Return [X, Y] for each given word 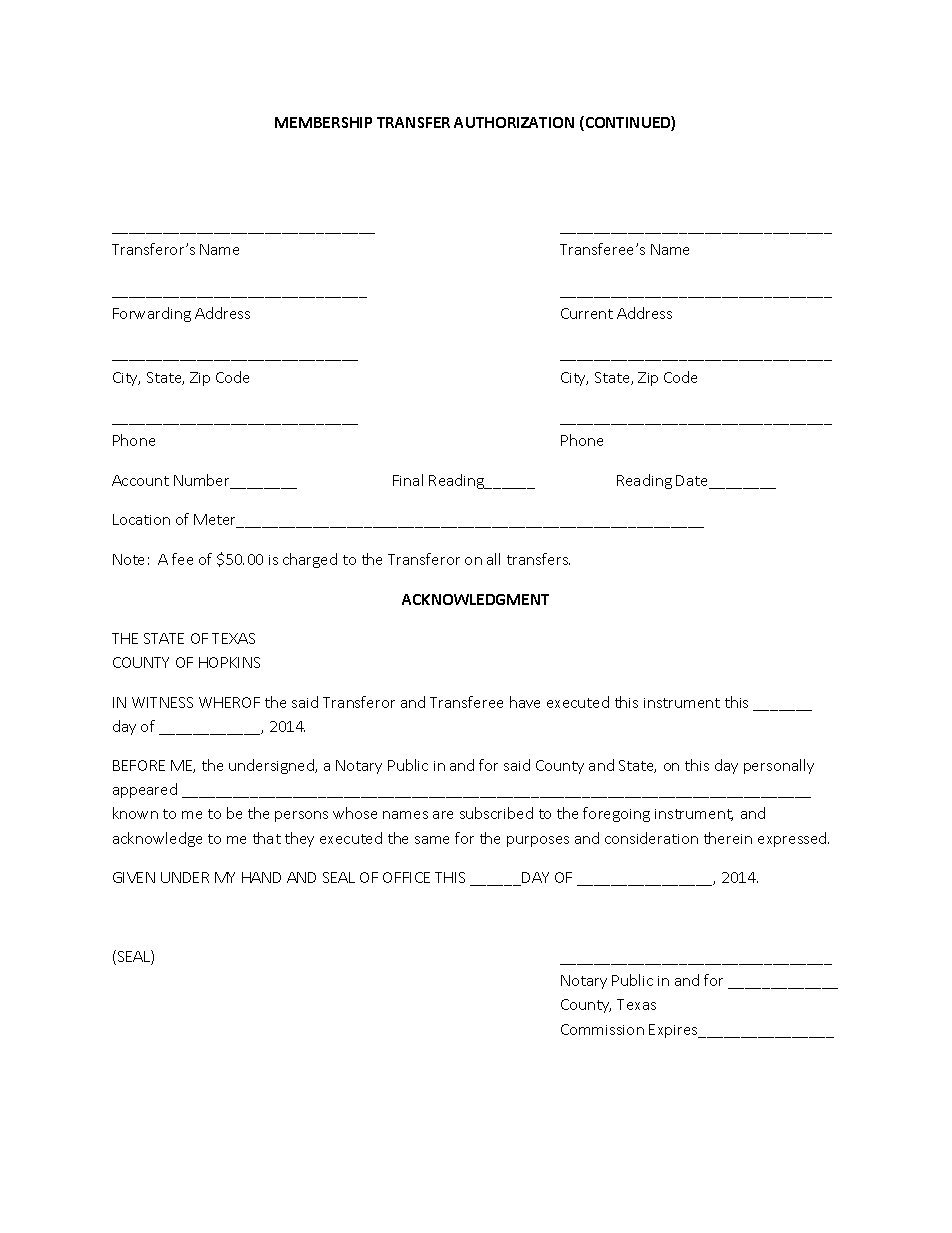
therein [728, 838]
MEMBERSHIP [323, 122]
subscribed [496, 813]
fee [182, 559]
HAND [261, 877]
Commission [602, 1029]
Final [408, 480]
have [525, 702]
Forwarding [152, 314]
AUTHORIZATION [514, 122]
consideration [651, 838]
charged [310, 560]
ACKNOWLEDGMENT [475, 599]
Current [587, 313]
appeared [145, 790]
